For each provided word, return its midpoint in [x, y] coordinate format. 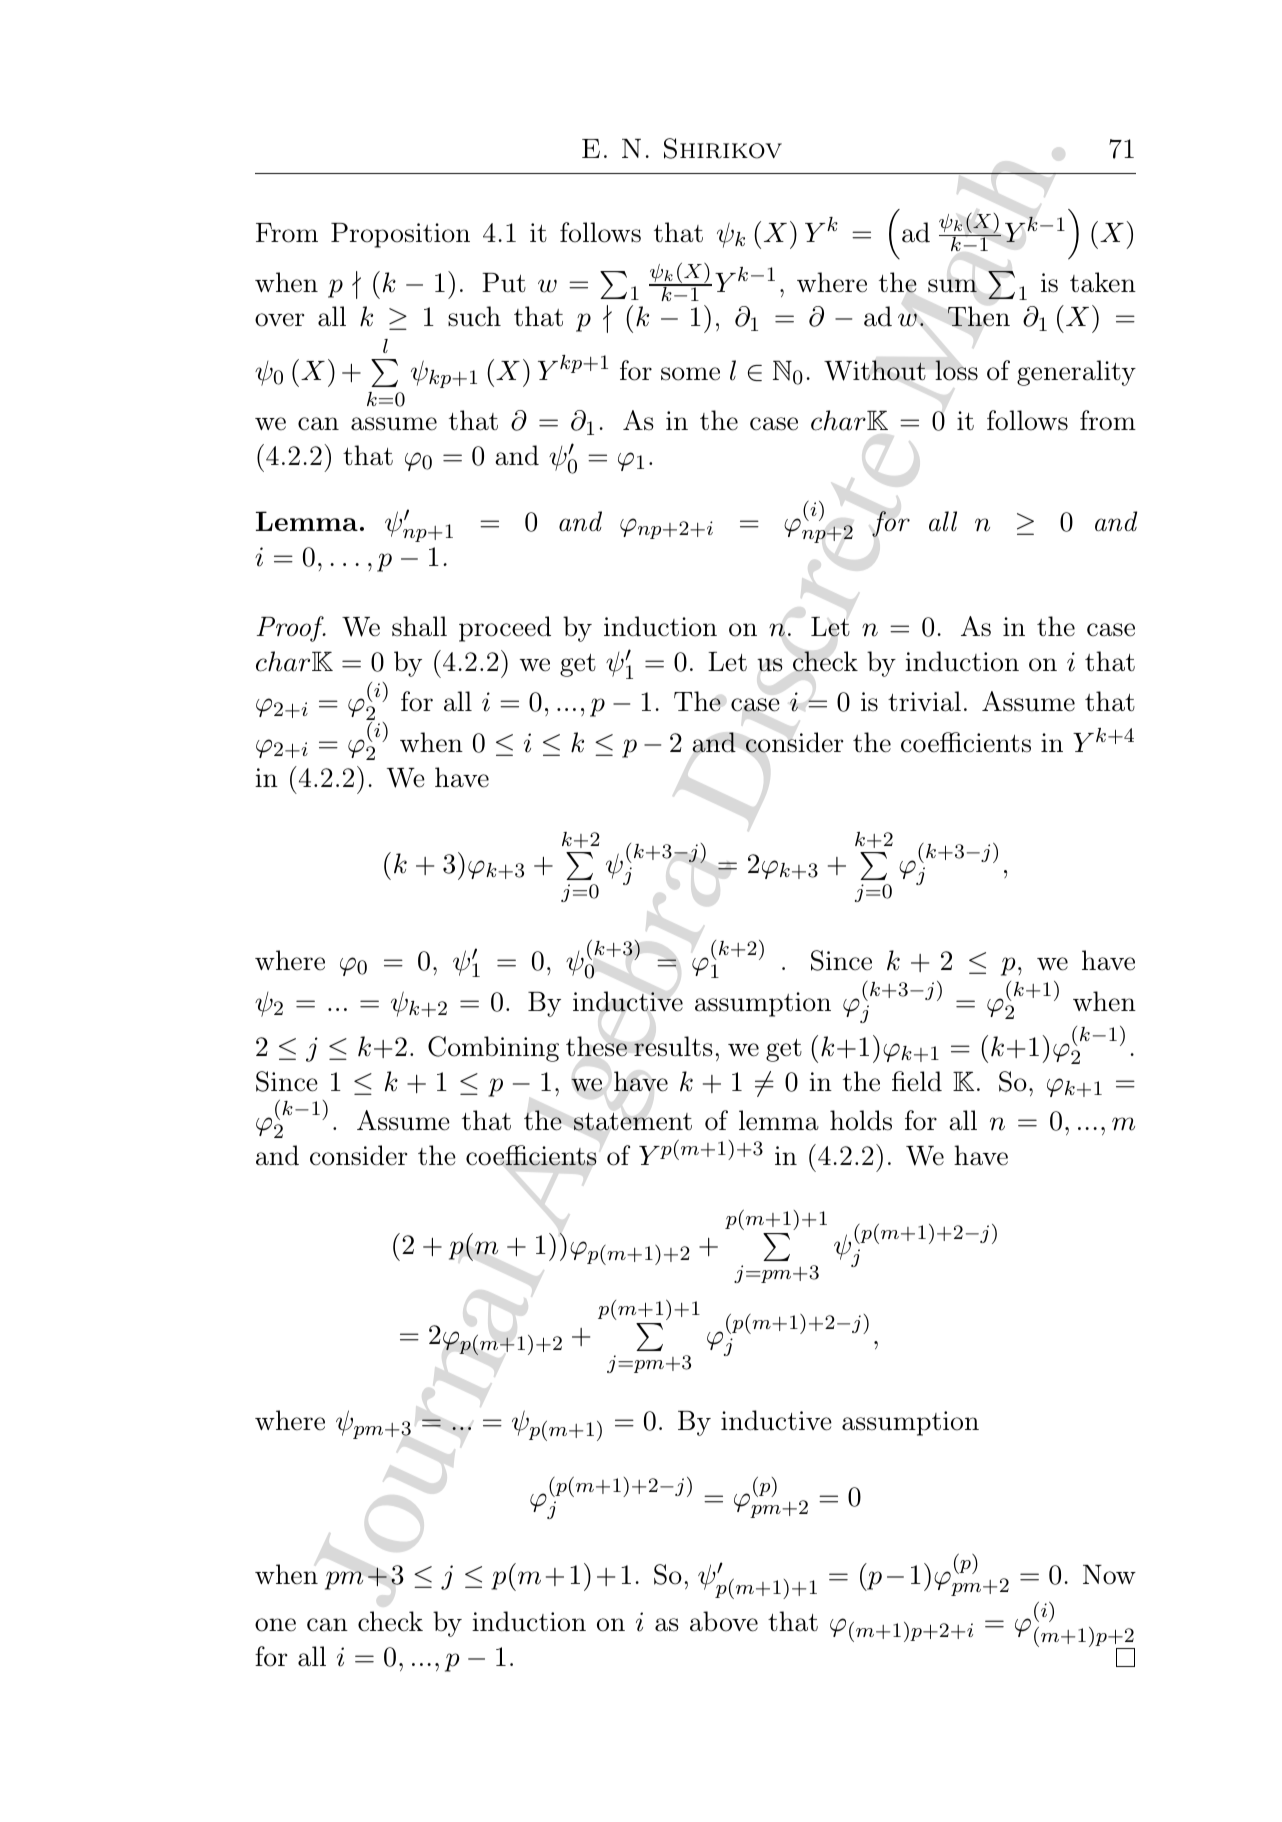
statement [633, 1122]
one [275, 1625]
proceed [505, 629]
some [690, 374]
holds [861, 1120]
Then [979, 316]
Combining [493, 1049]
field [917, 1081]
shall [419, 626]
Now [1109, 1575]
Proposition [400, 235]
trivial [924, 701]
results [673, 1046]
